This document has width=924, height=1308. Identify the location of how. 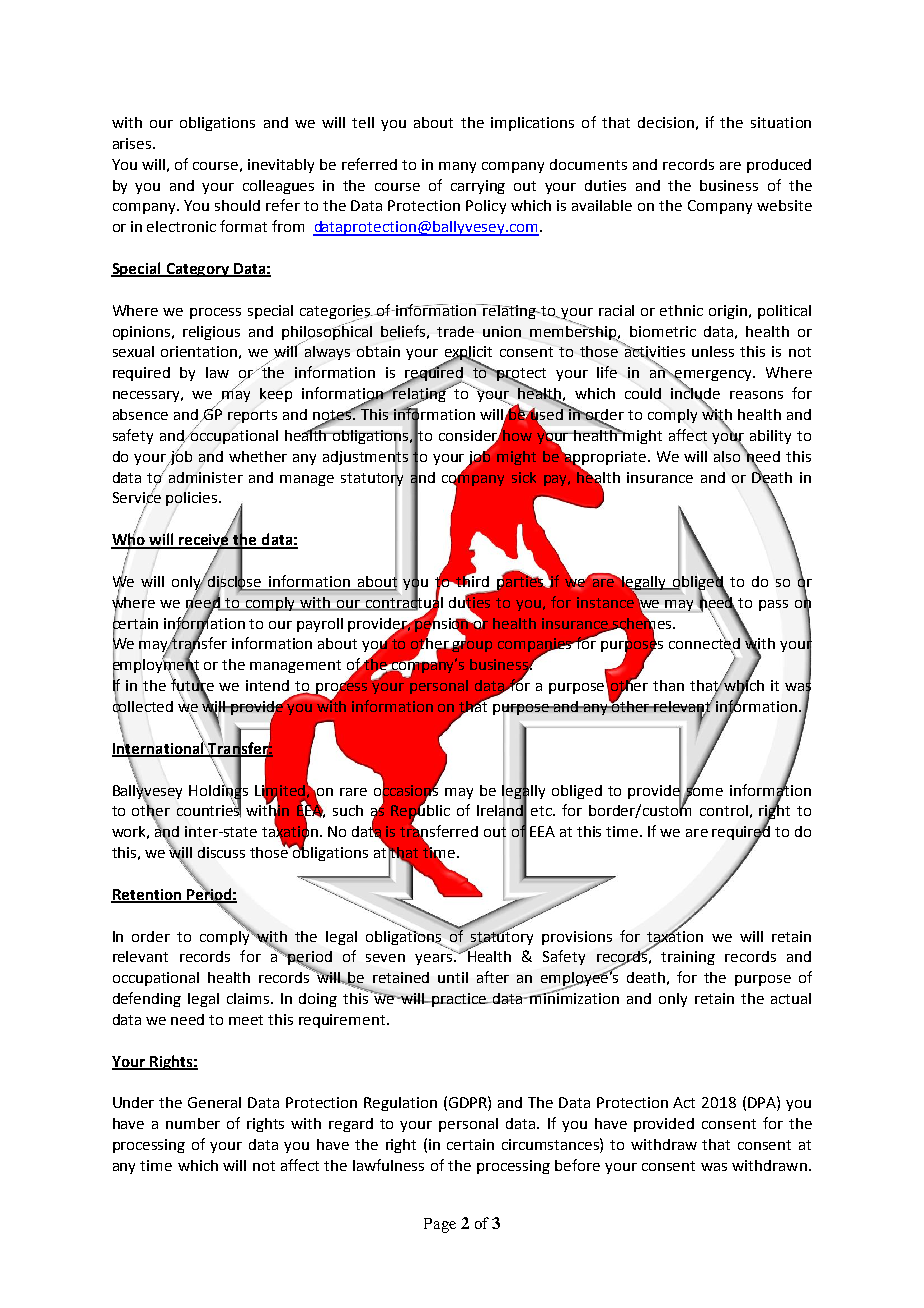
(516, 434).
